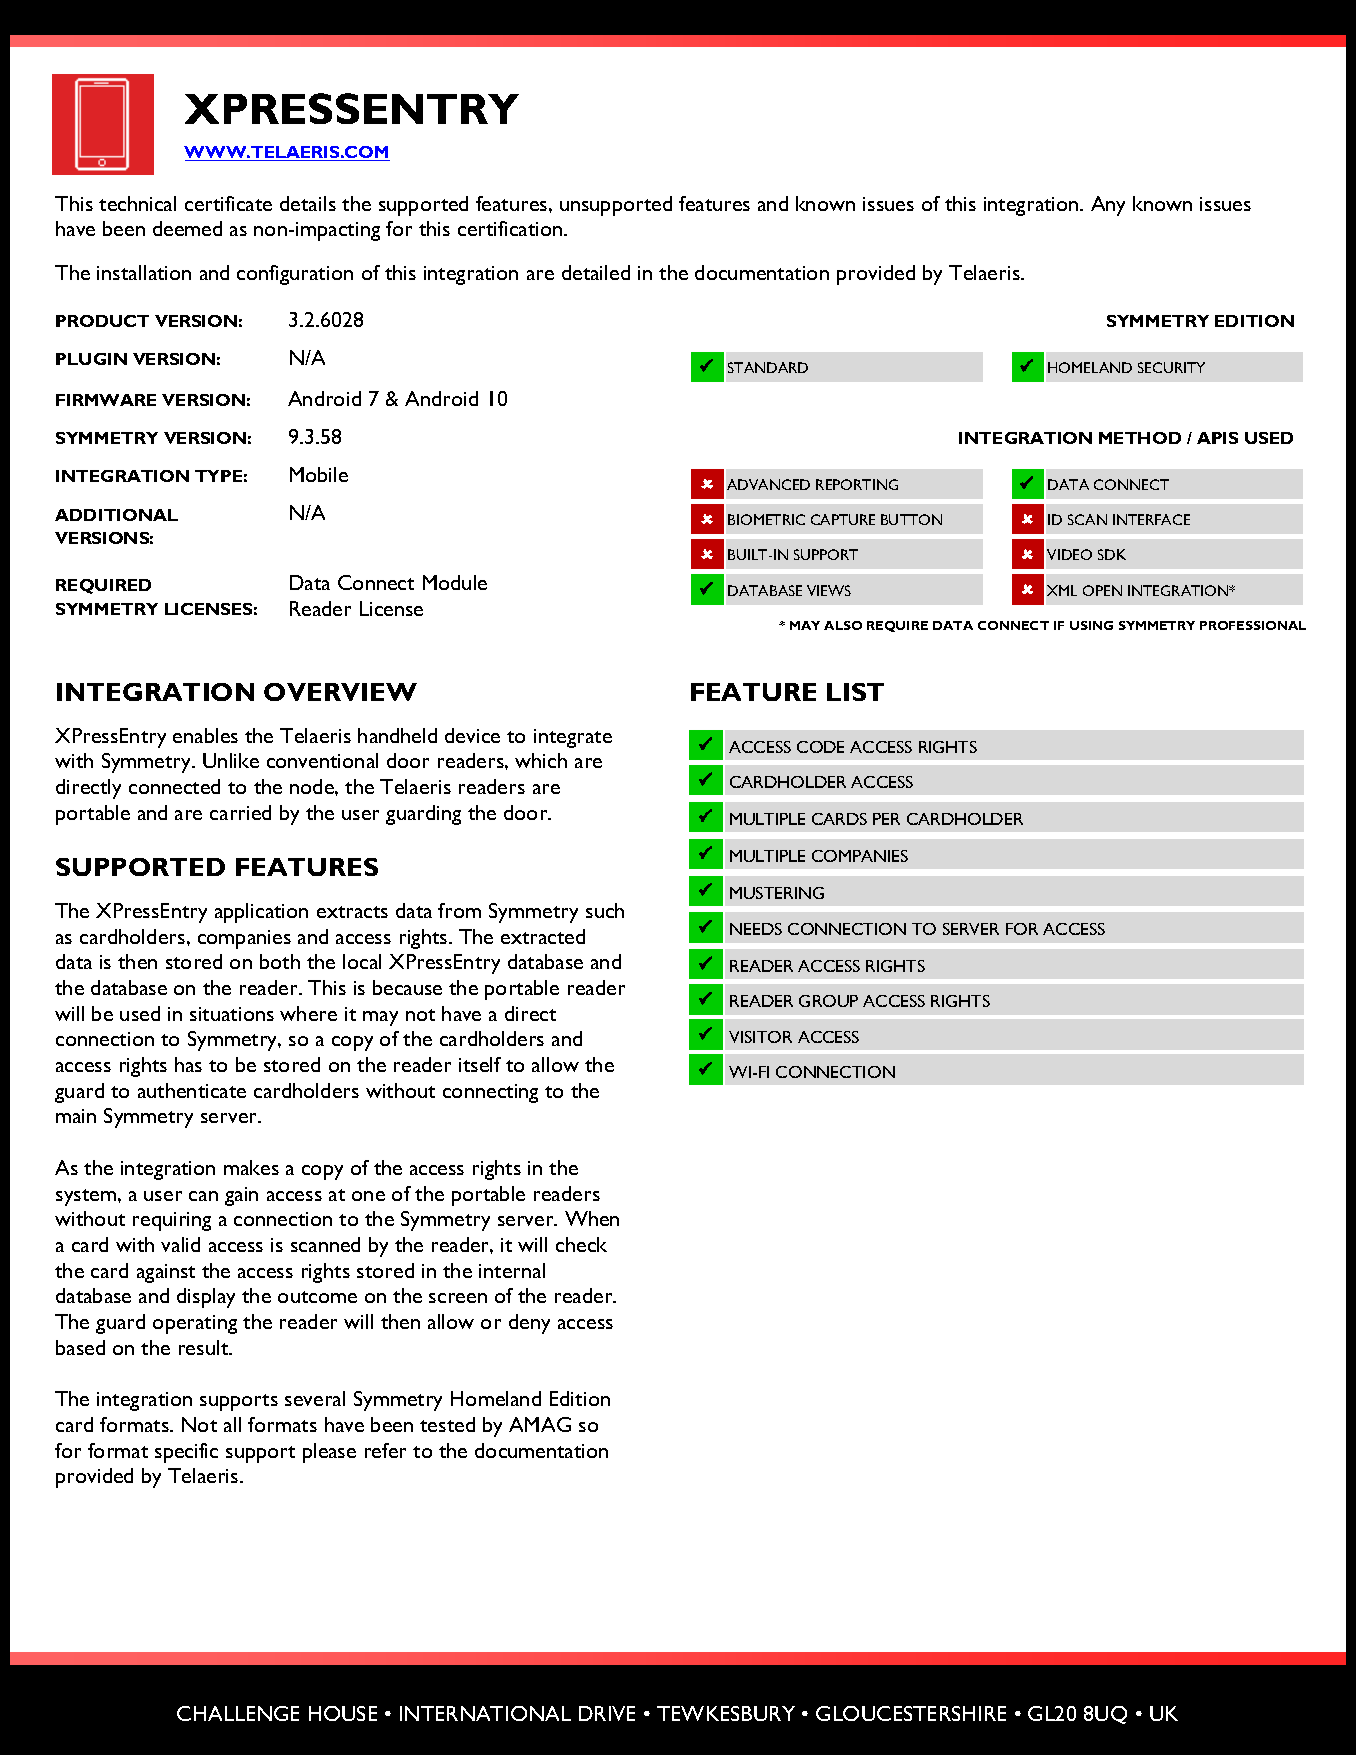 This screenshot has height=1755, width=1356. I want to click on DRIVE, so click(607, 1713).
